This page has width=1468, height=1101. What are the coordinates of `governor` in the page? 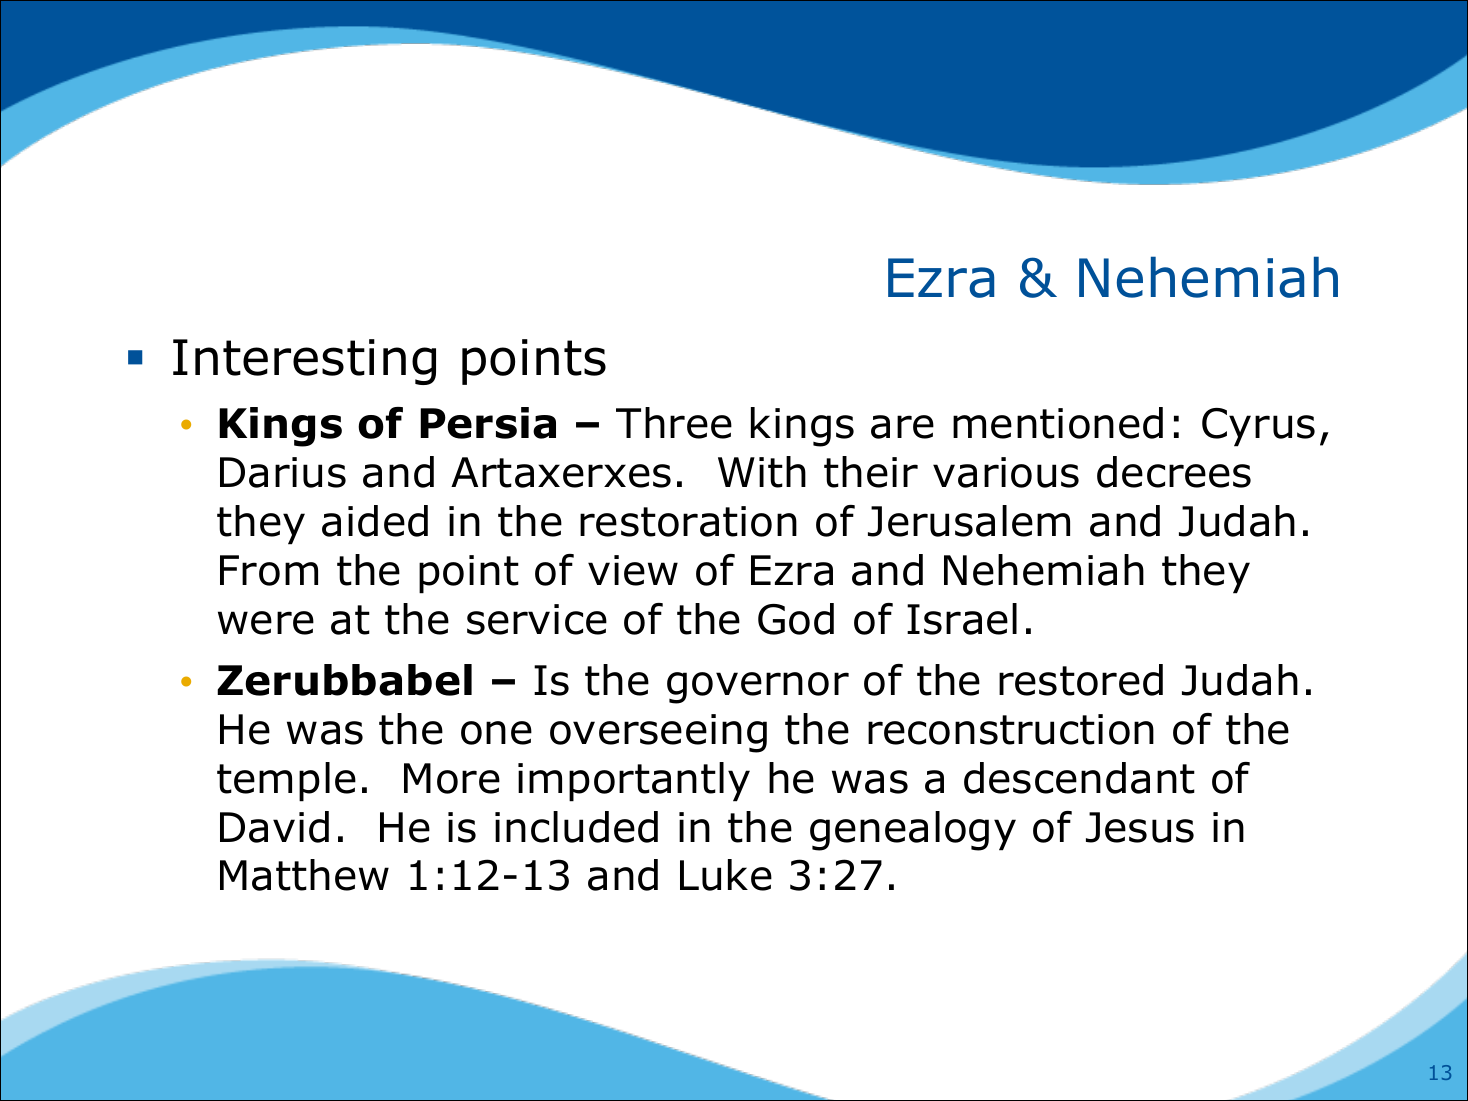 It's located at (758, 688).
